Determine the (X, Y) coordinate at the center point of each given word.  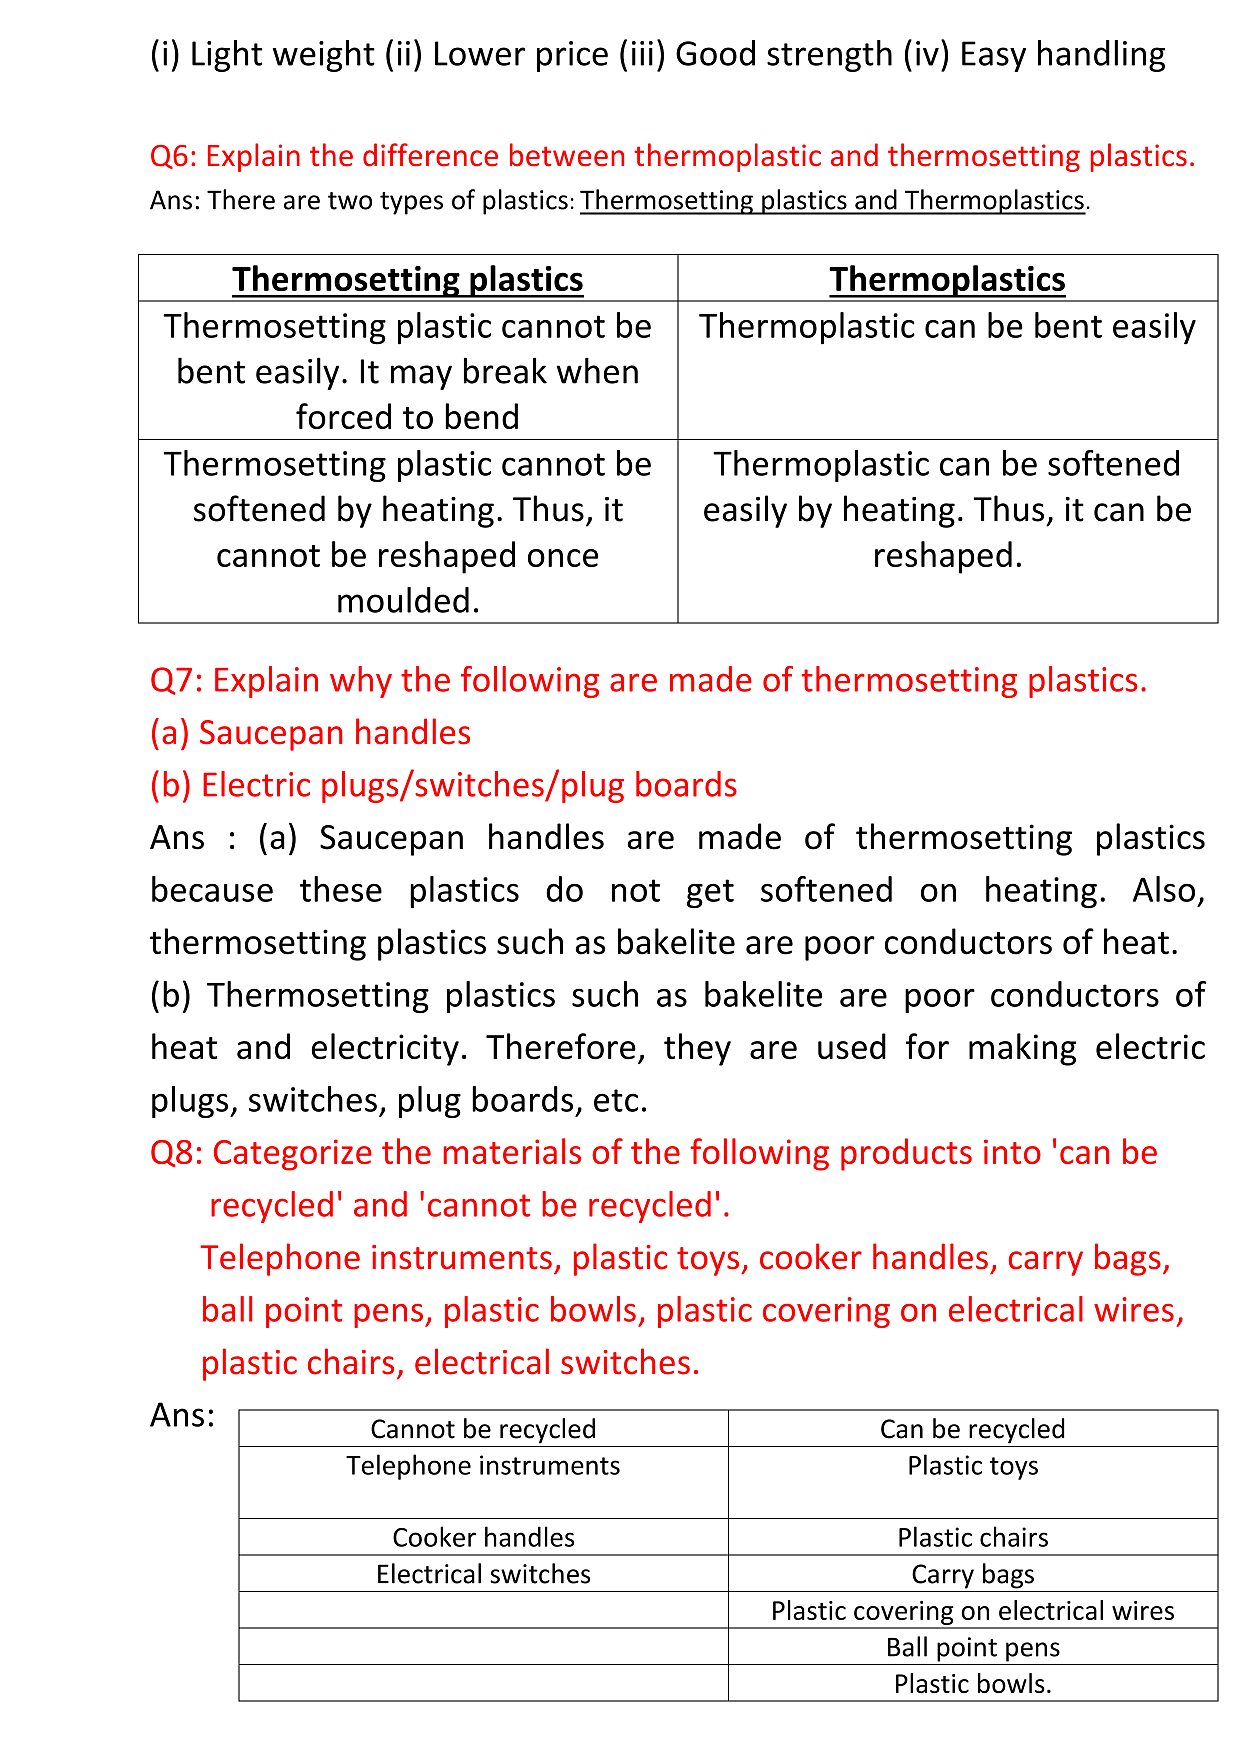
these (341, 889)
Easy (994, 56)
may (421, 377)
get (710, 893)
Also (1164, 889)
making (1022, 1049)
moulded (403, 600)
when (597, 370)
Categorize (293, 1155)
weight (324, 56)
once (563, 558)
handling (1101, 56)
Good (715, 53)
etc (616, 1100)
